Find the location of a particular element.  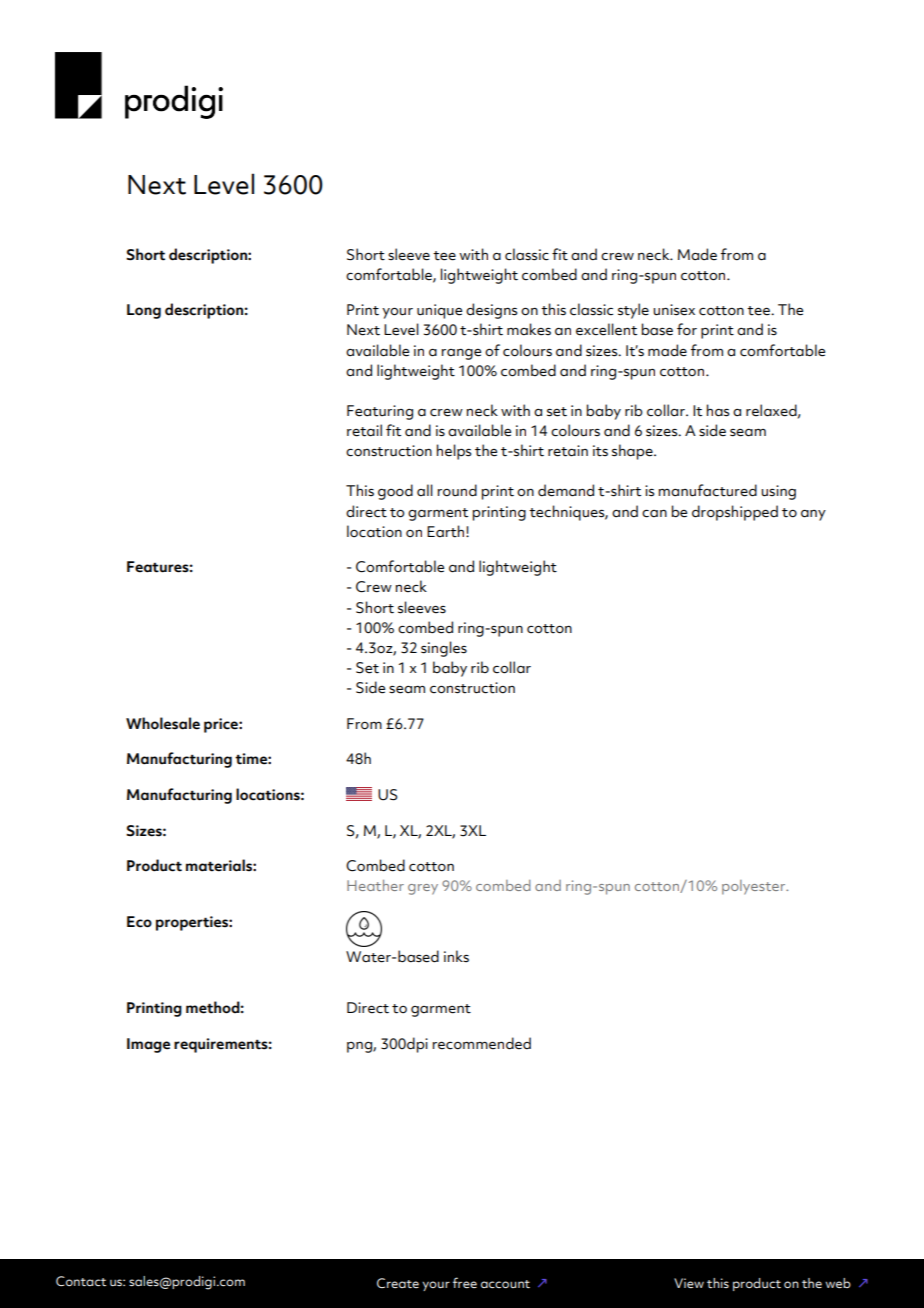

range is located at coordinates (461, 354).
